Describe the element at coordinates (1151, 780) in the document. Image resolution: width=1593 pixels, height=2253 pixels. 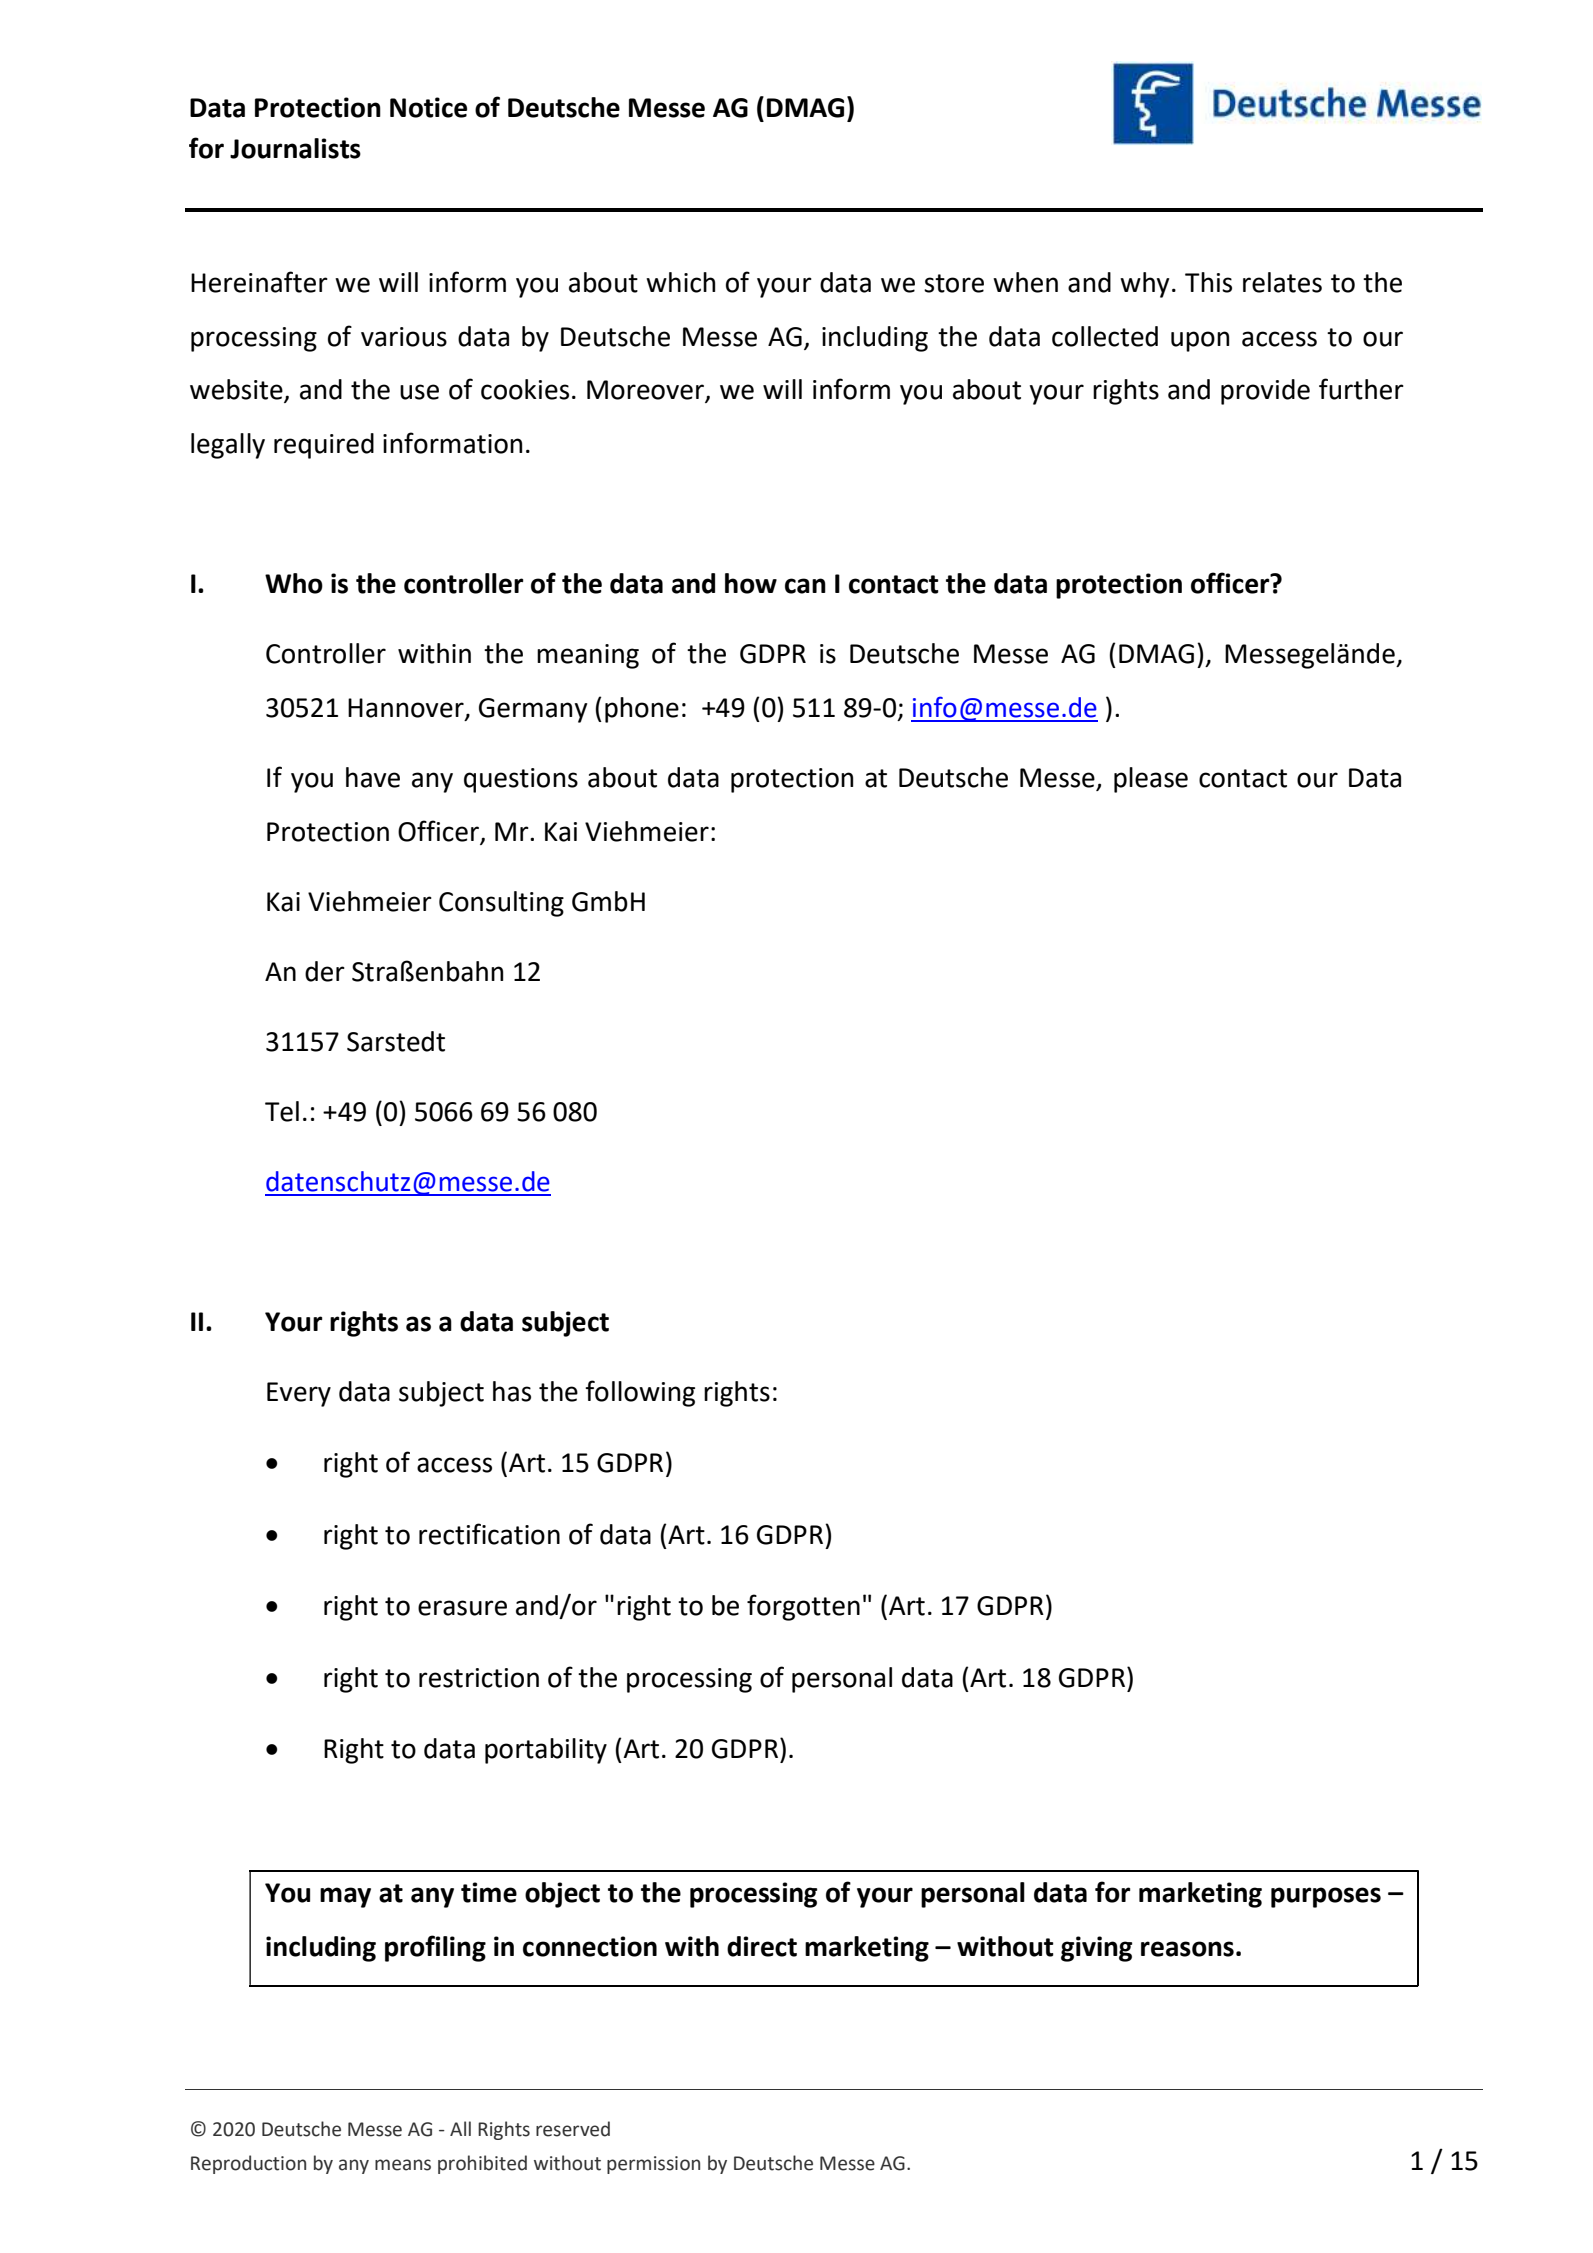
I see `please` at that location.
